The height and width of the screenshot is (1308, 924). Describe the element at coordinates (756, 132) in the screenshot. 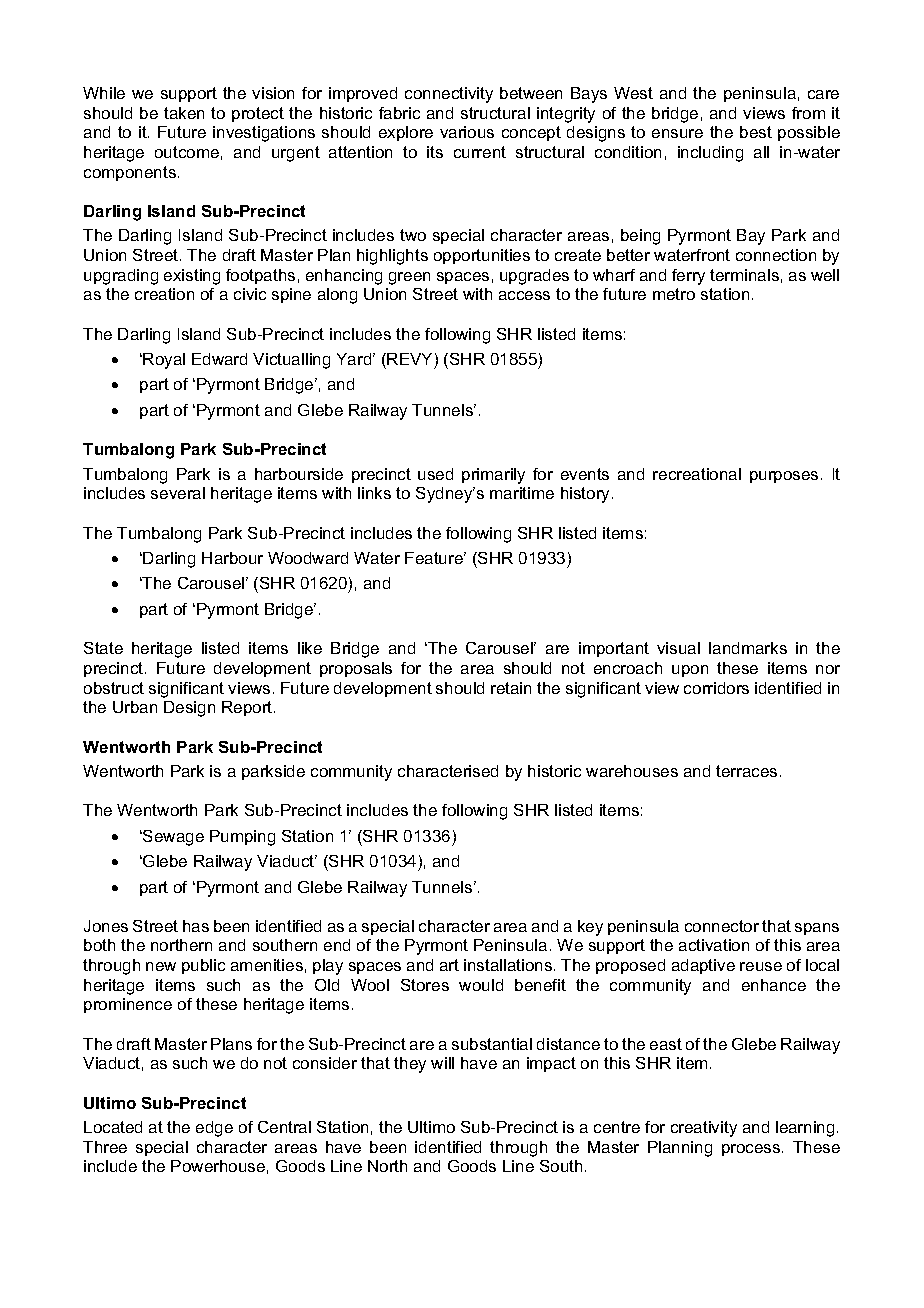

I see `best` at that location.
